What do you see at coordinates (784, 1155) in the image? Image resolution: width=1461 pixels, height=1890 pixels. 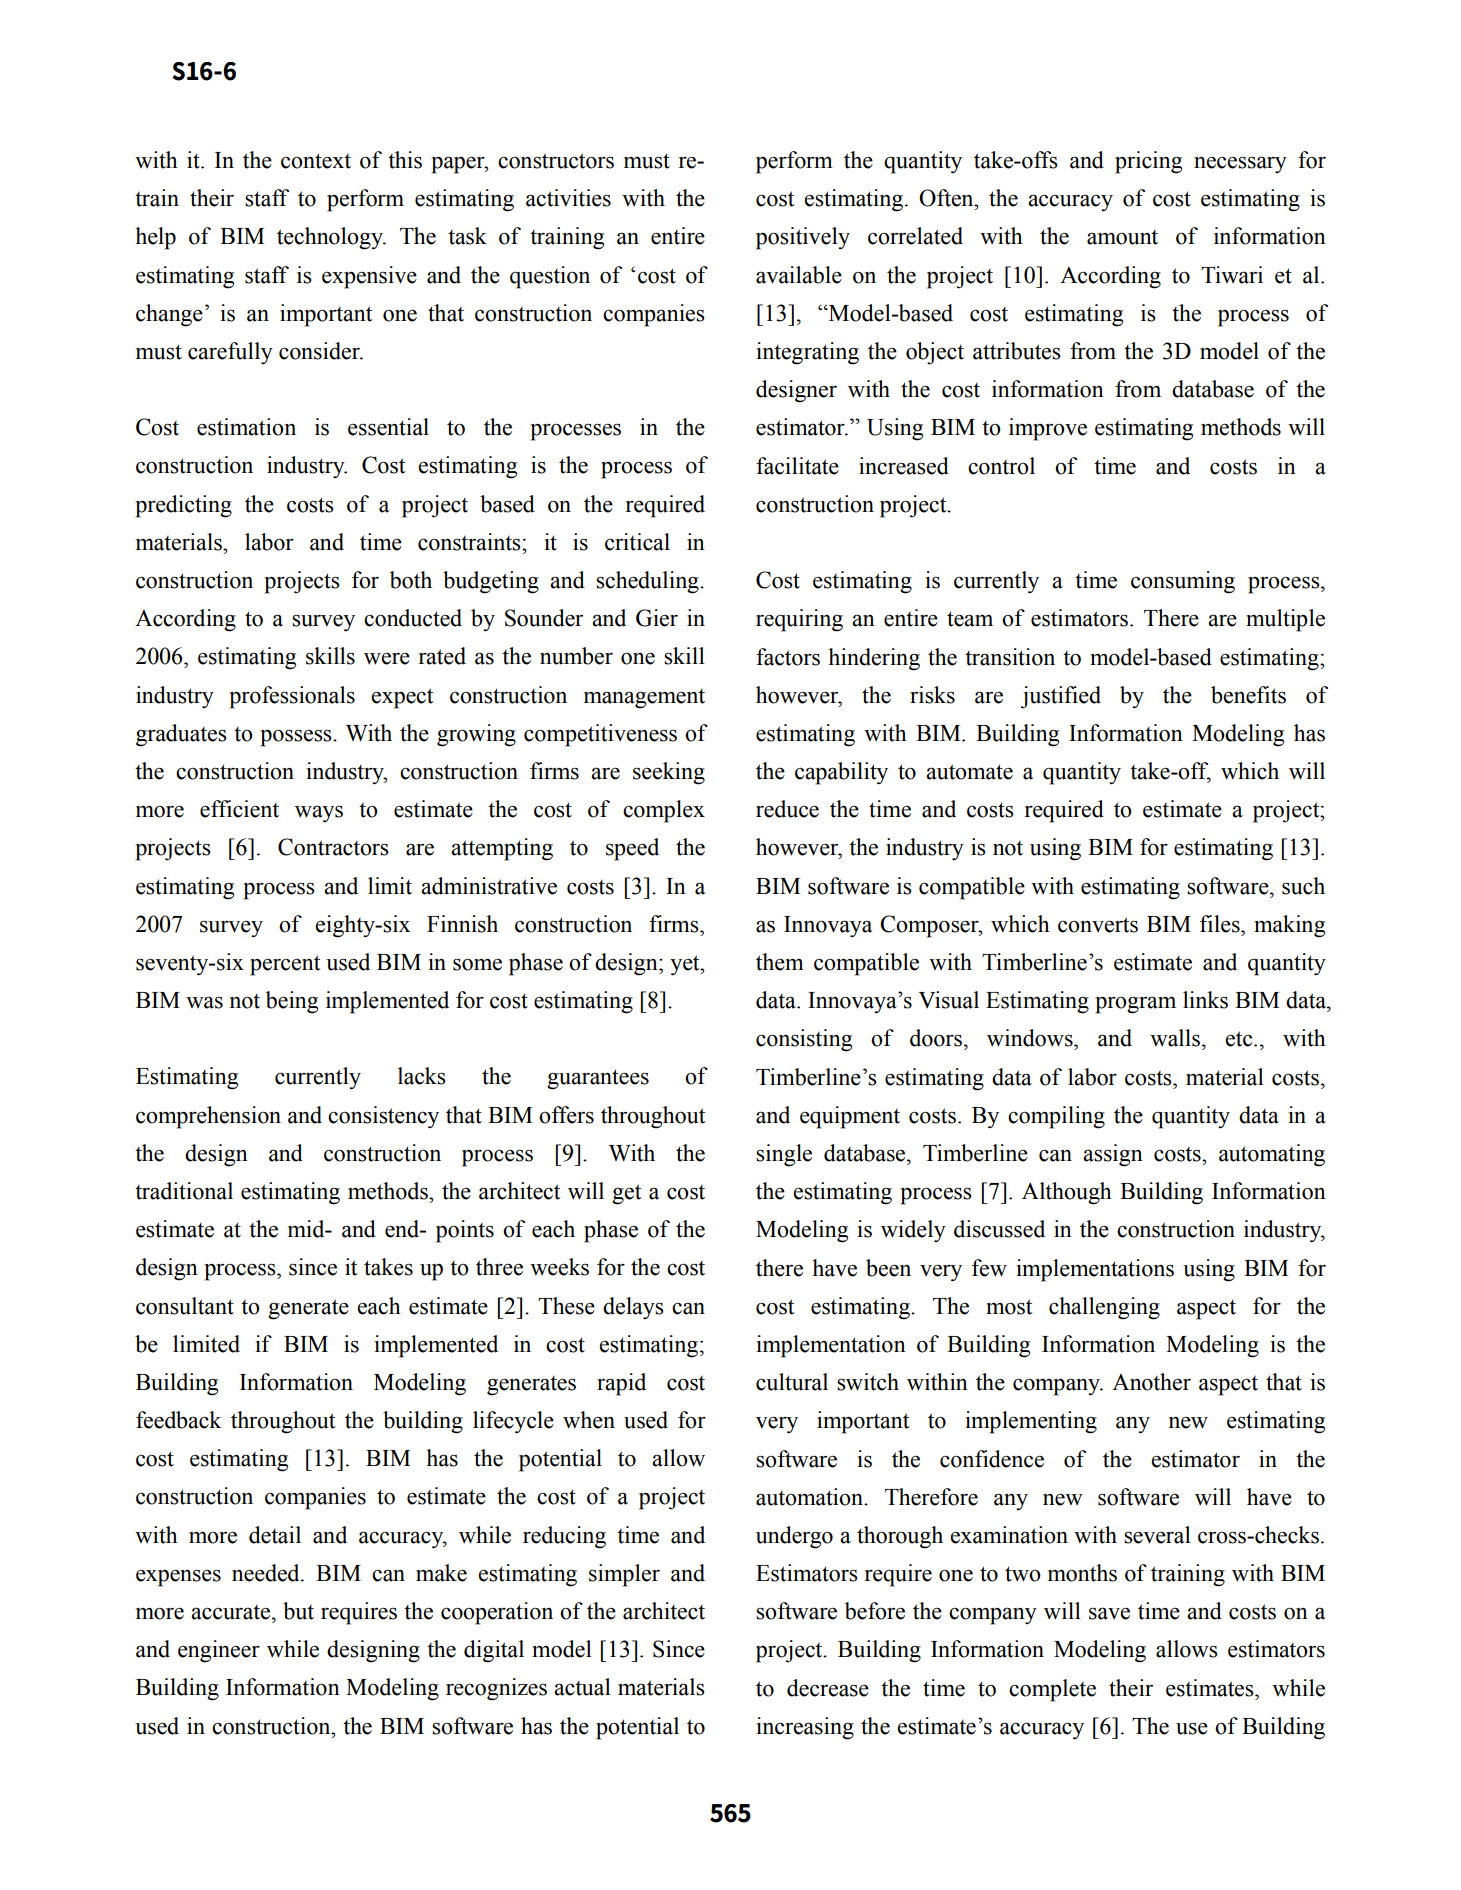 I see `single` at bounding box center [784, 1155].
